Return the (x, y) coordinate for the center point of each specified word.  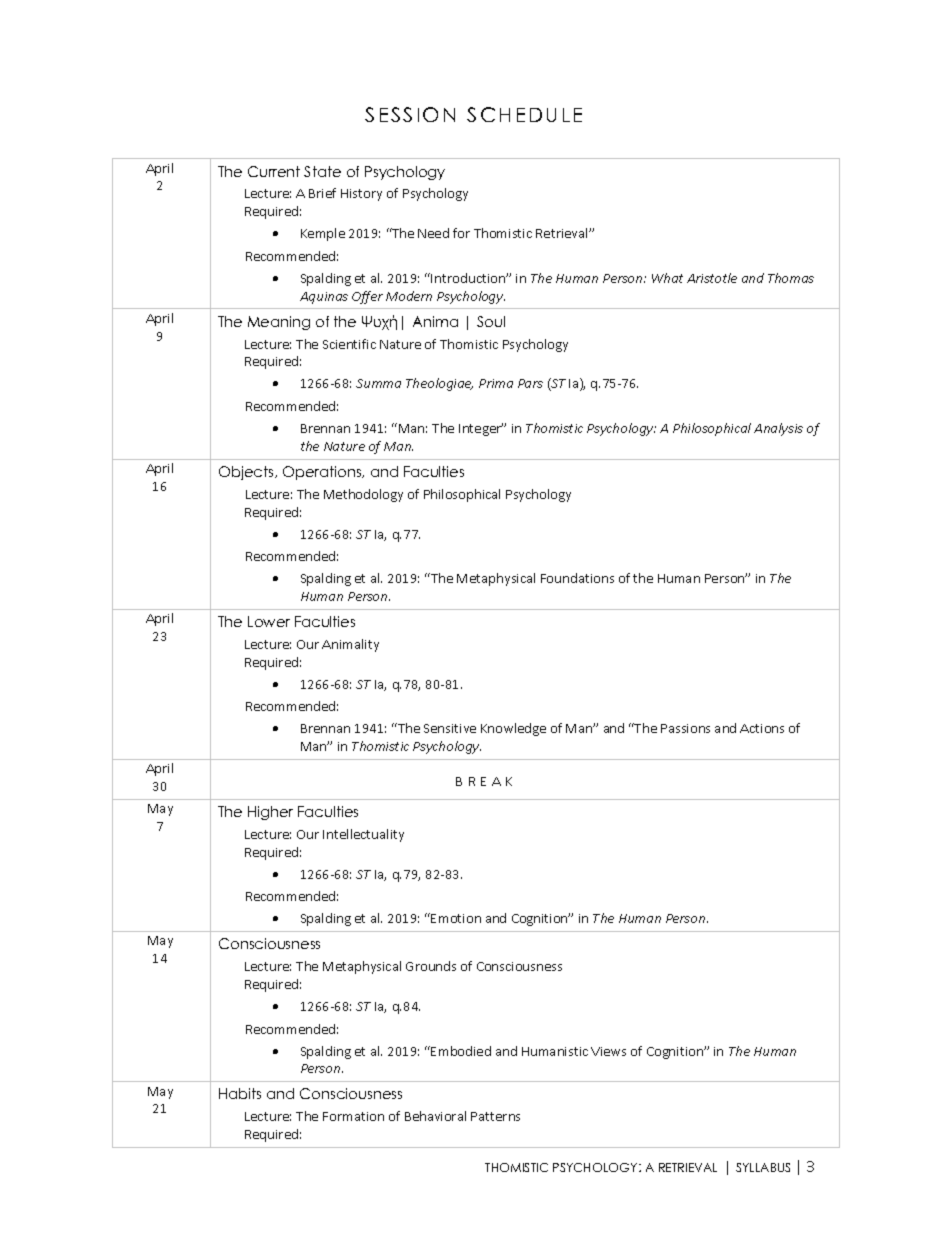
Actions (762, 728)
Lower (269, 621)
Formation (353, 1116)
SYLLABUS (763, 1167)
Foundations (577, 578)
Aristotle (712, 278)
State (322, 171)
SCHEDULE (524, 114)
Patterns (495, 1116)
